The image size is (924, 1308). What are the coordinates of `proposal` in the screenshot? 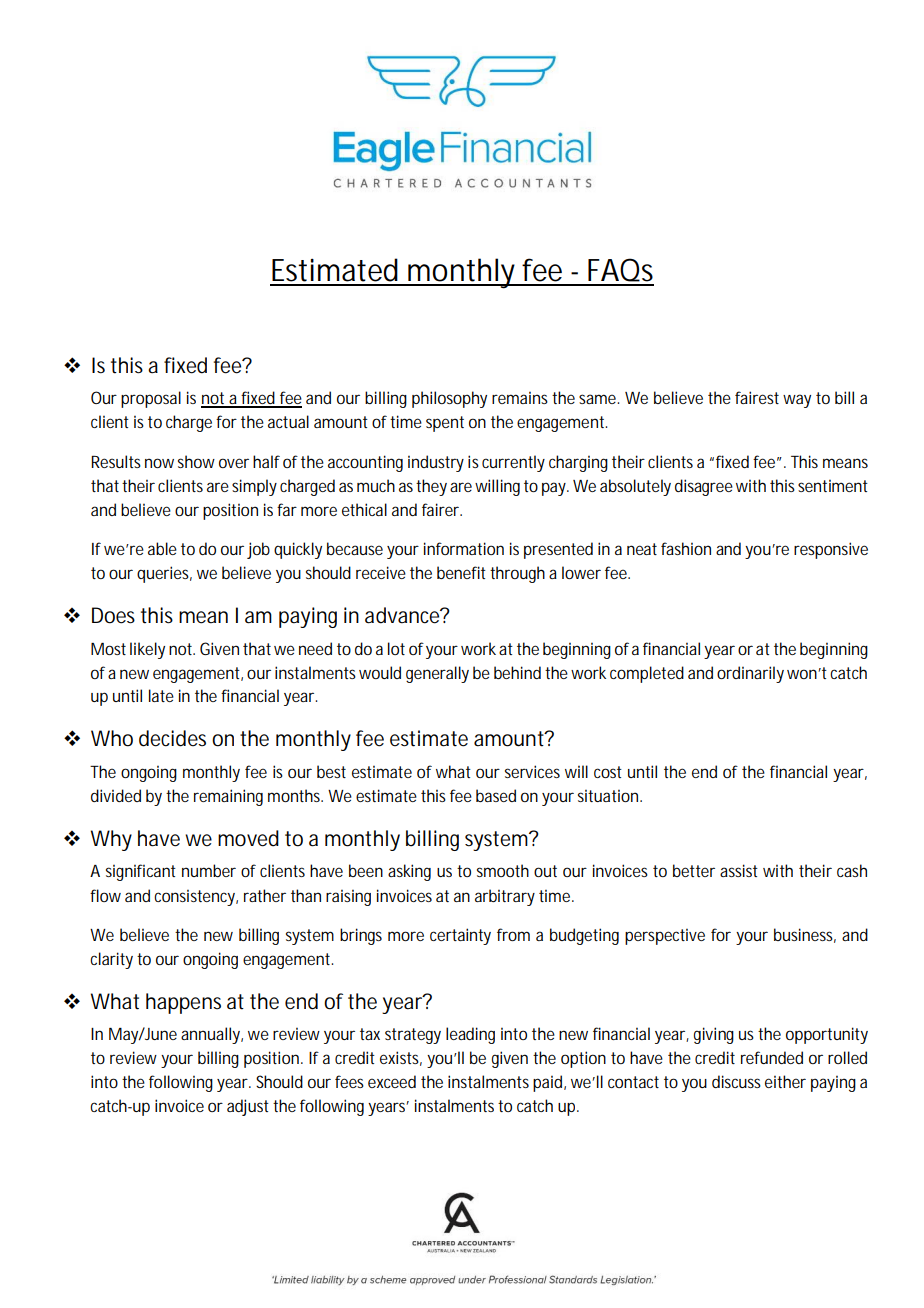 It's located at (151, 399).
